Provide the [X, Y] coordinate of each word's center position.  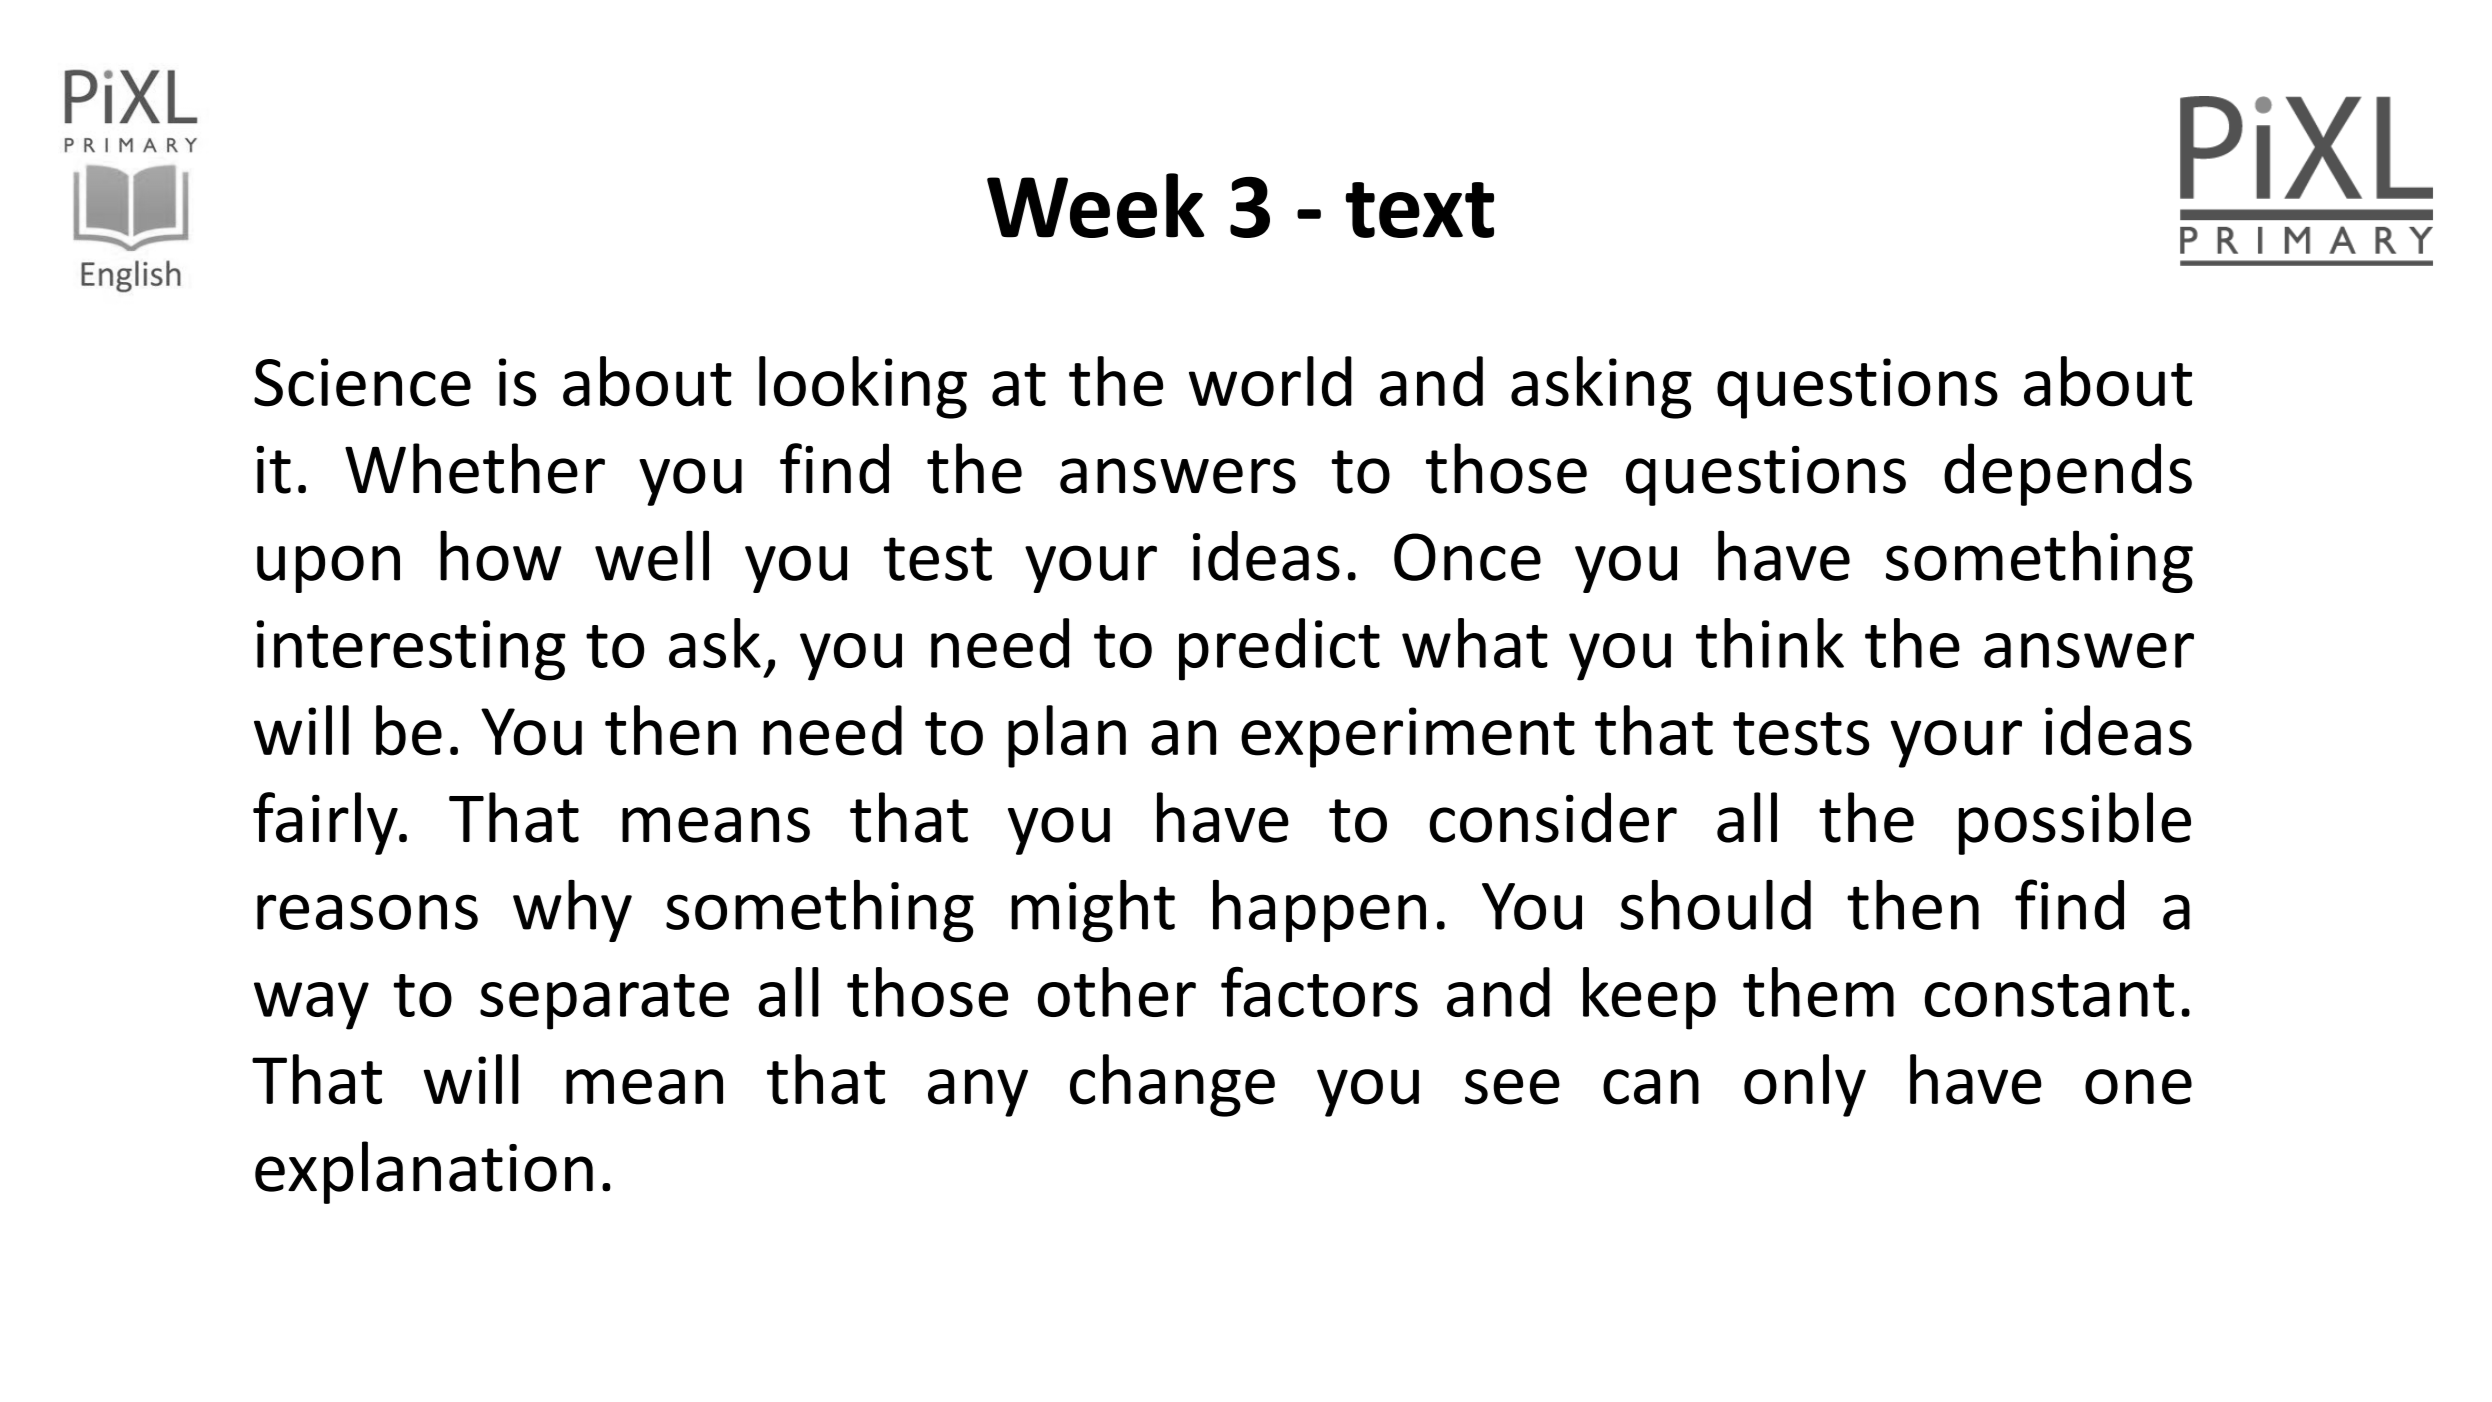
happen [1319, 911]
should [1715, 905]
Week [1096, 205]
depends [2068, 474]
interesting [411, 650]
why [572, 911]
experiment [1408, 737]
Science [362, 382]
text [1419, 210]
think [1770, 643]
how [501, 555]
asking [1601, 387]
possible [2075, 823]
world [1270, 381]
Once [1467, 557]
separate [604, 1002]
